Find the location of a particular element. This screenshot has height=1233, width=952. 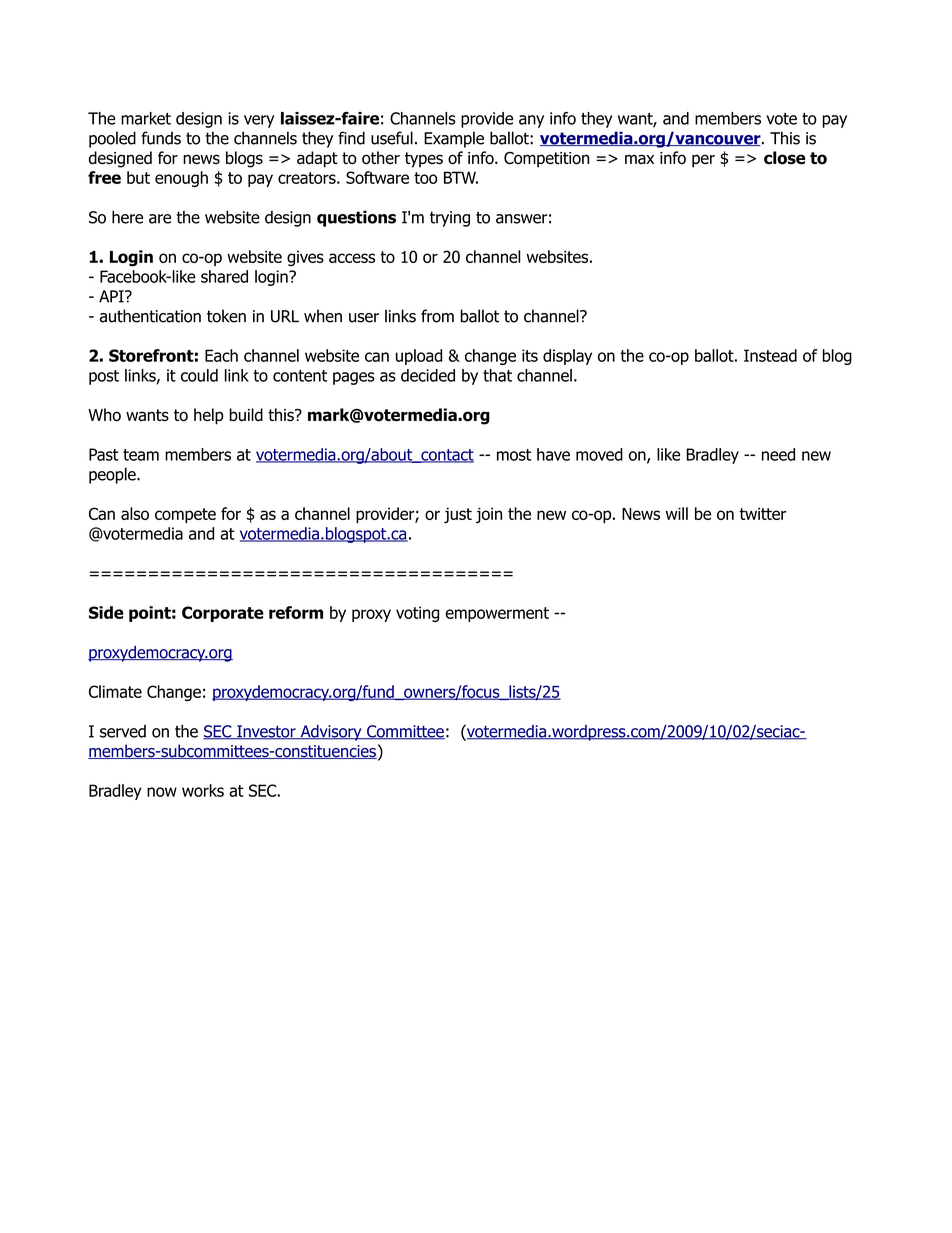

pooled is located at coordinates (112, 139).
